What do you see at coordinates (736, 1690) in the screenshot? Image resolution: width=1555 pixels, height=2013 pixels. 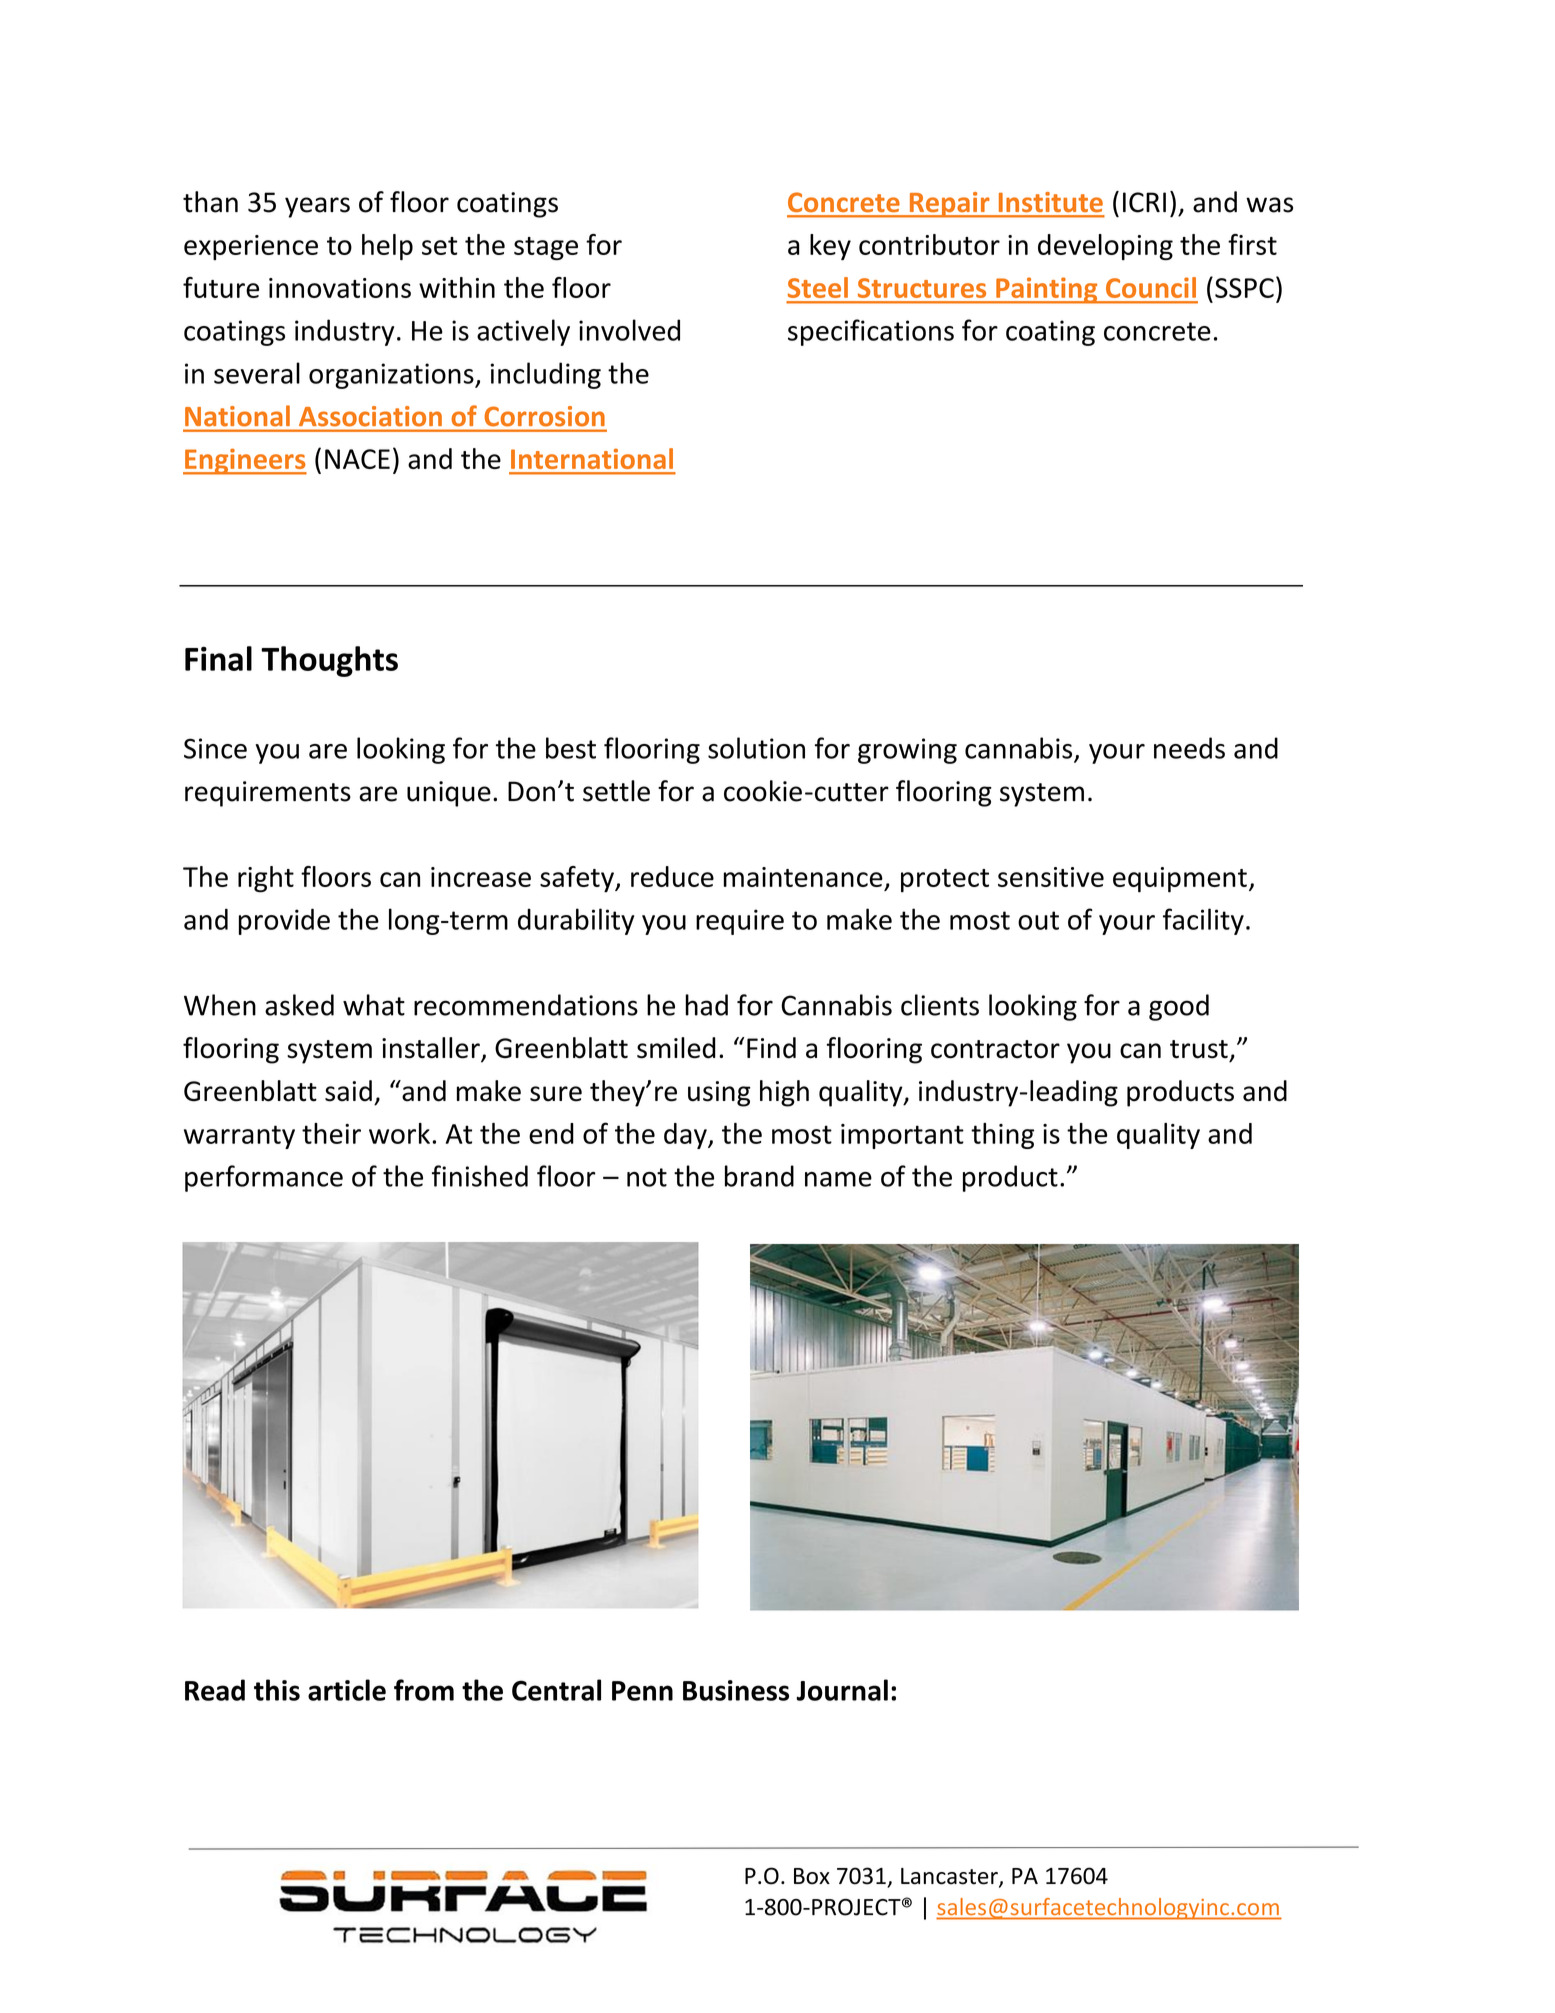 I see `Business` at bounding box center [736, 1690].
